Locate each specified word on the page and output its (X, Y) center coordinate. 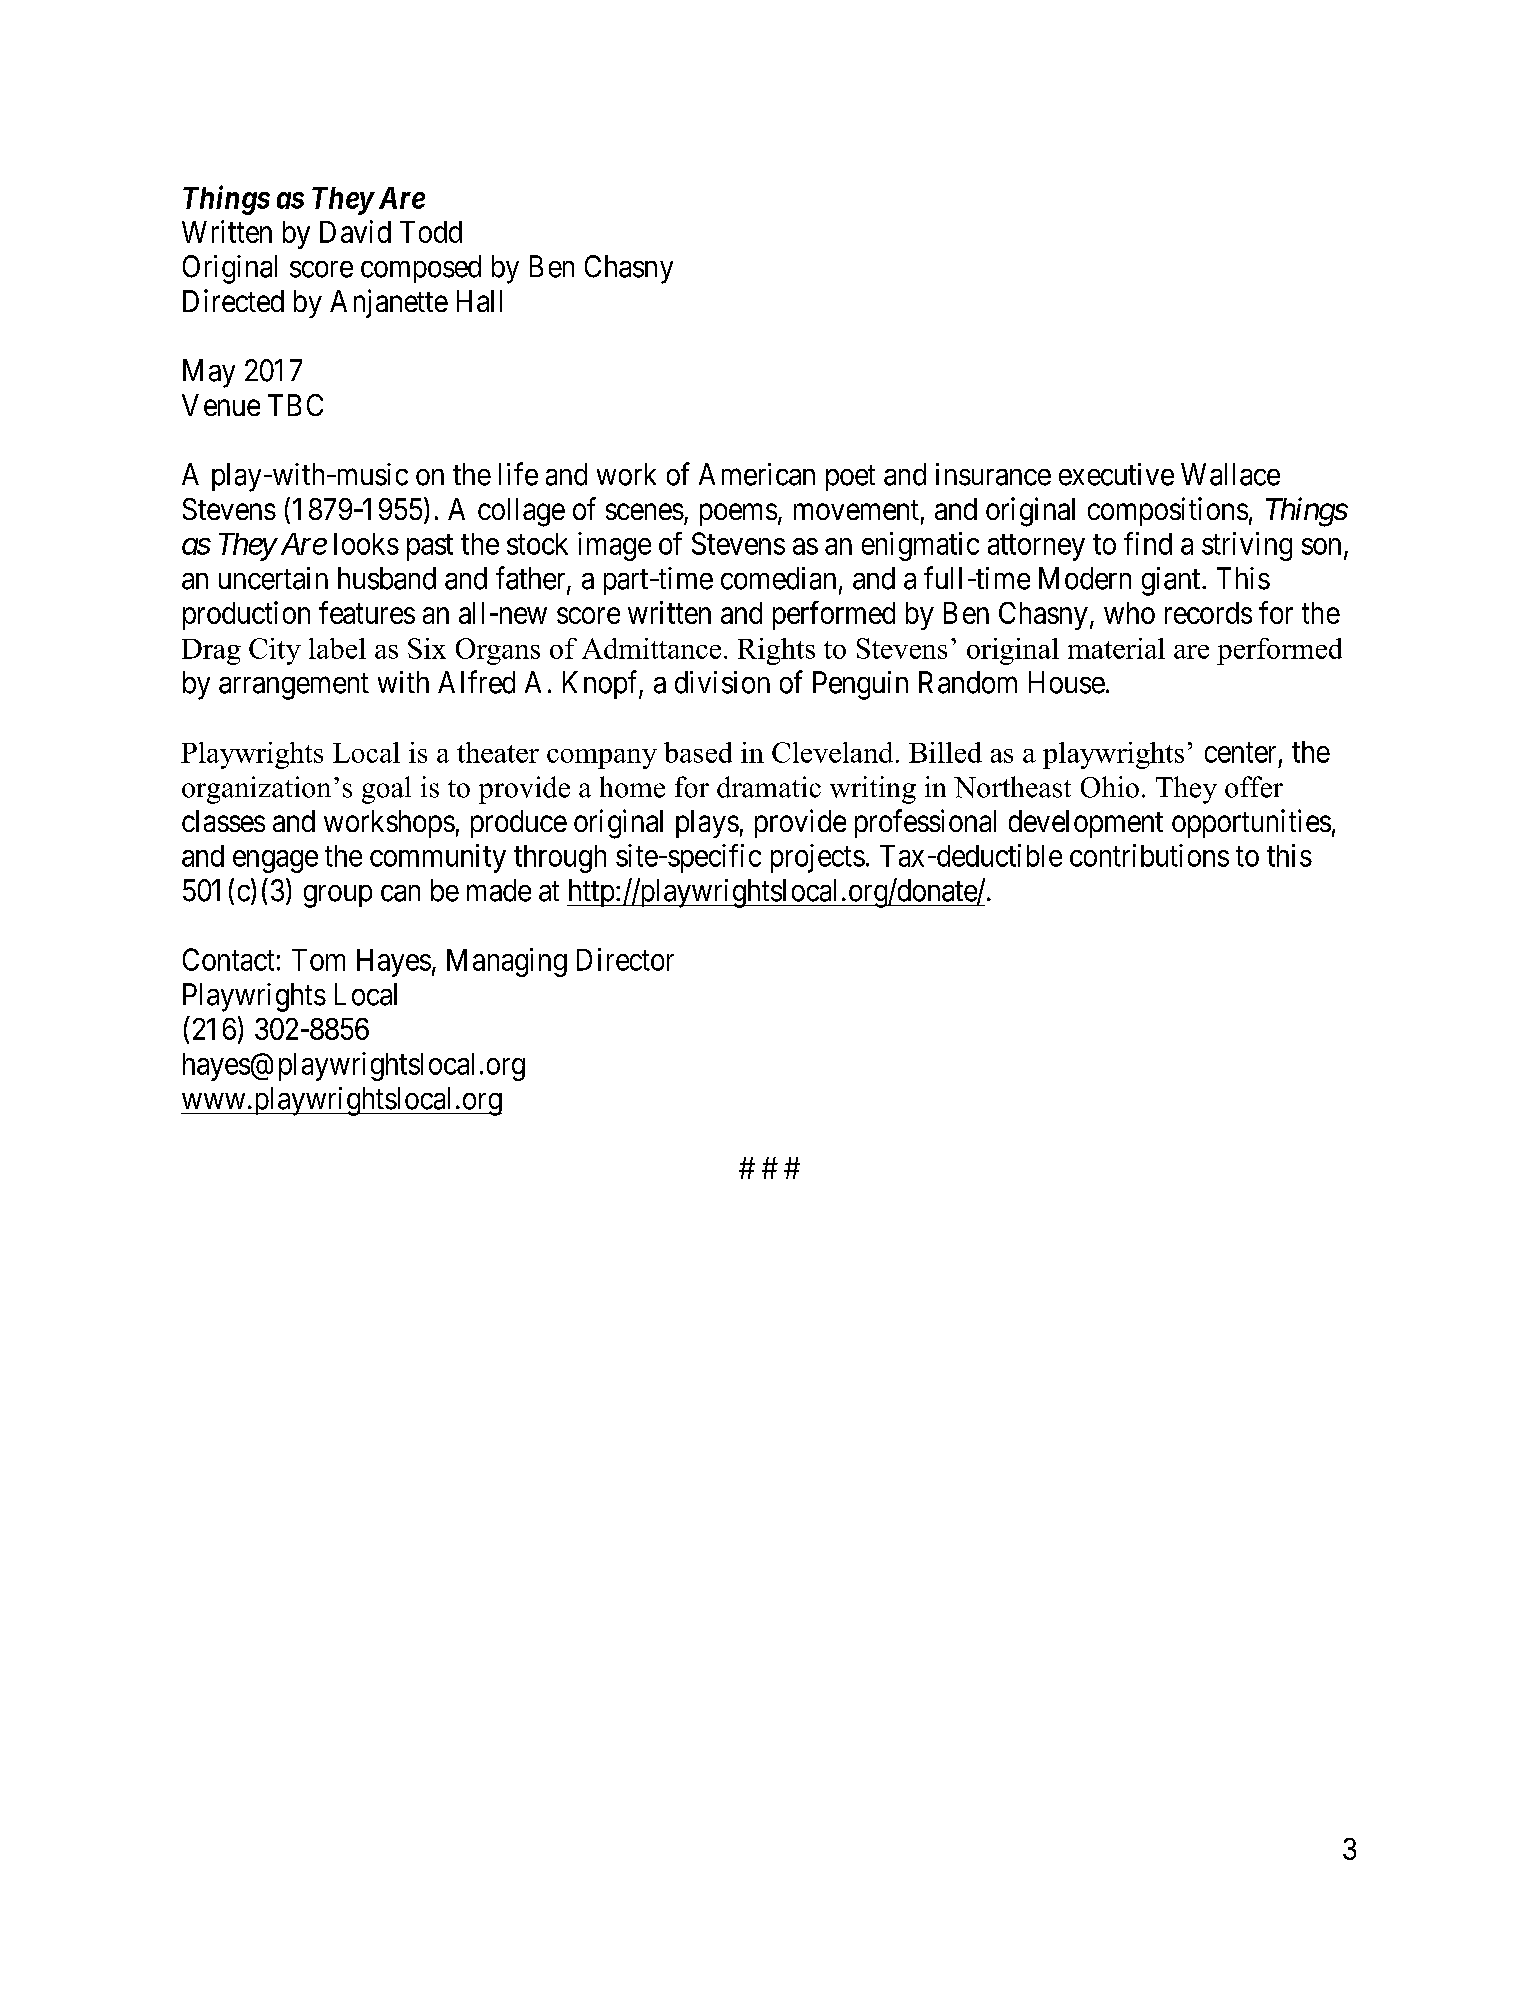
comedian (778, 578)
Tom (318, 960)
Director (625, 959)
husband (387, 578)
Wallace (1230, 474)
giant (1172, 581)
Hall (479, 301)
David (355, 231)
